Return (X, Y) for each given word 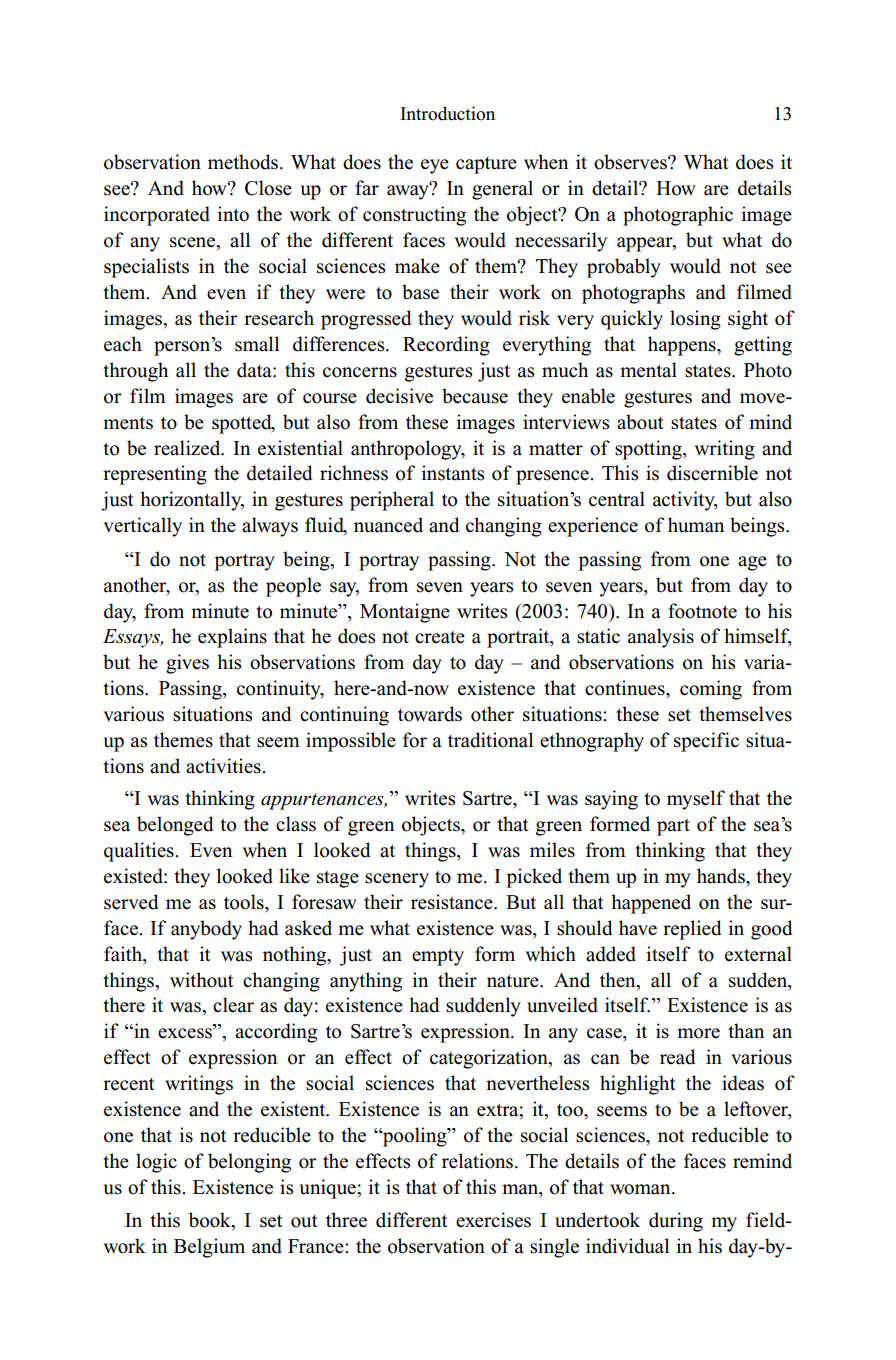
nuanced (388, 525)
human (696, 525)
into (233, 214)
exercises (493, 1220)
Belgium (209, 1248)
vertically (143, 527)
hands (722, 876)
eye (435, 166)
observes (631, 162)
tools (245, 902)
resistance (453, 902)
